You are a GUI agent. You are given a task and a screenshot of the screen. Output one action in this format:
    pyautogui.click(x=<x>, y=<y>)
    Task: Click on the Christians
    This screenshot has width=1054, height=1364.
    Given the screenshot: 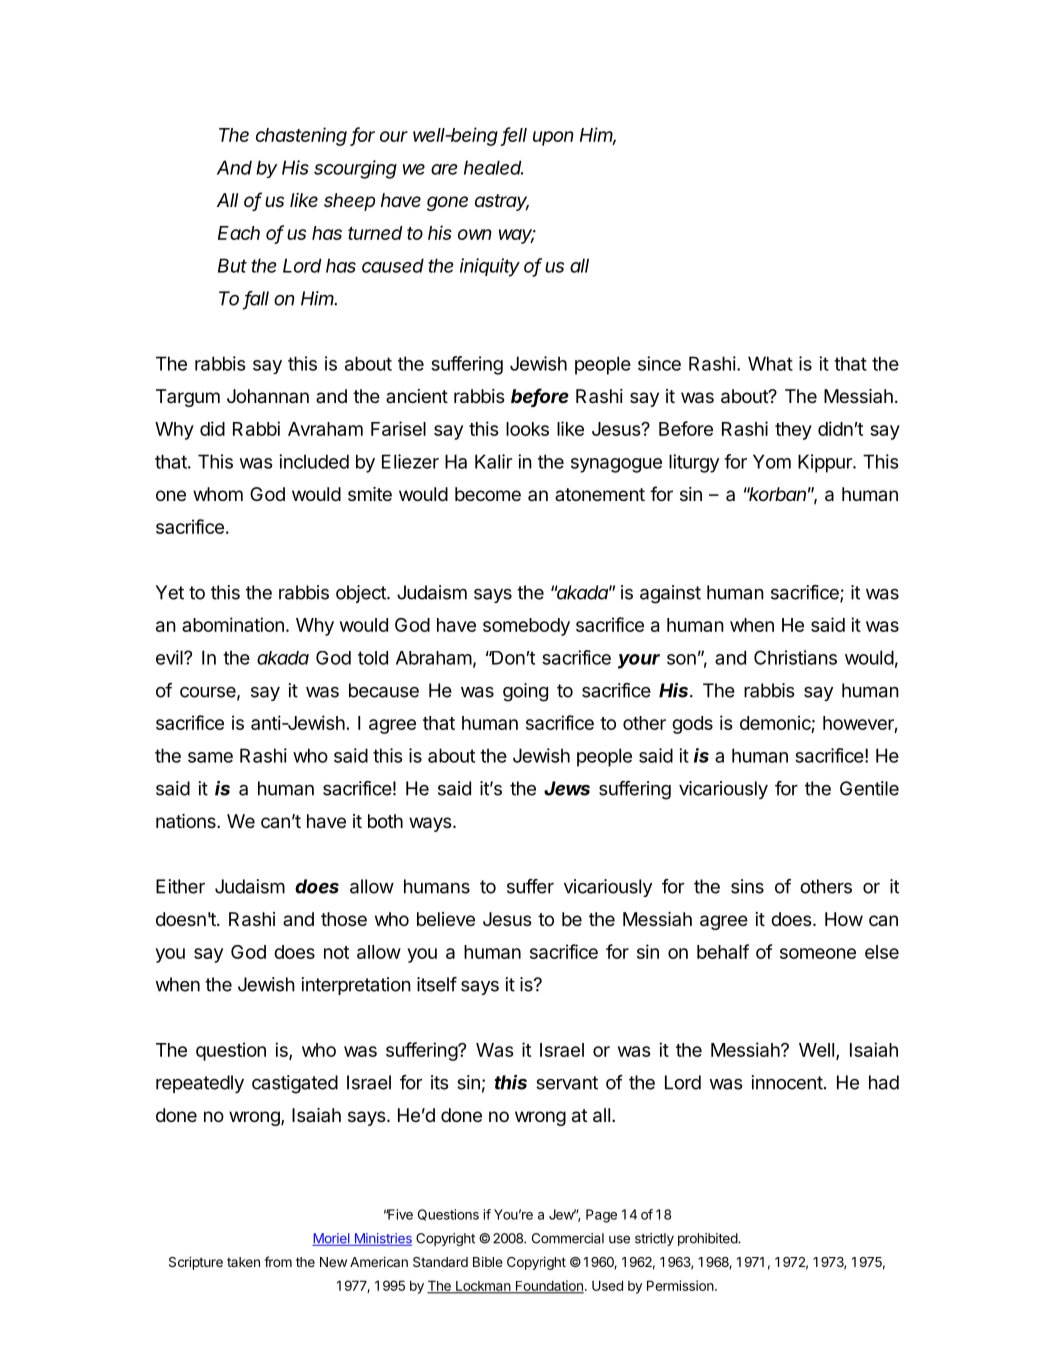 What is the action you would take?
    pyautogui.click(x=795, y=657)
